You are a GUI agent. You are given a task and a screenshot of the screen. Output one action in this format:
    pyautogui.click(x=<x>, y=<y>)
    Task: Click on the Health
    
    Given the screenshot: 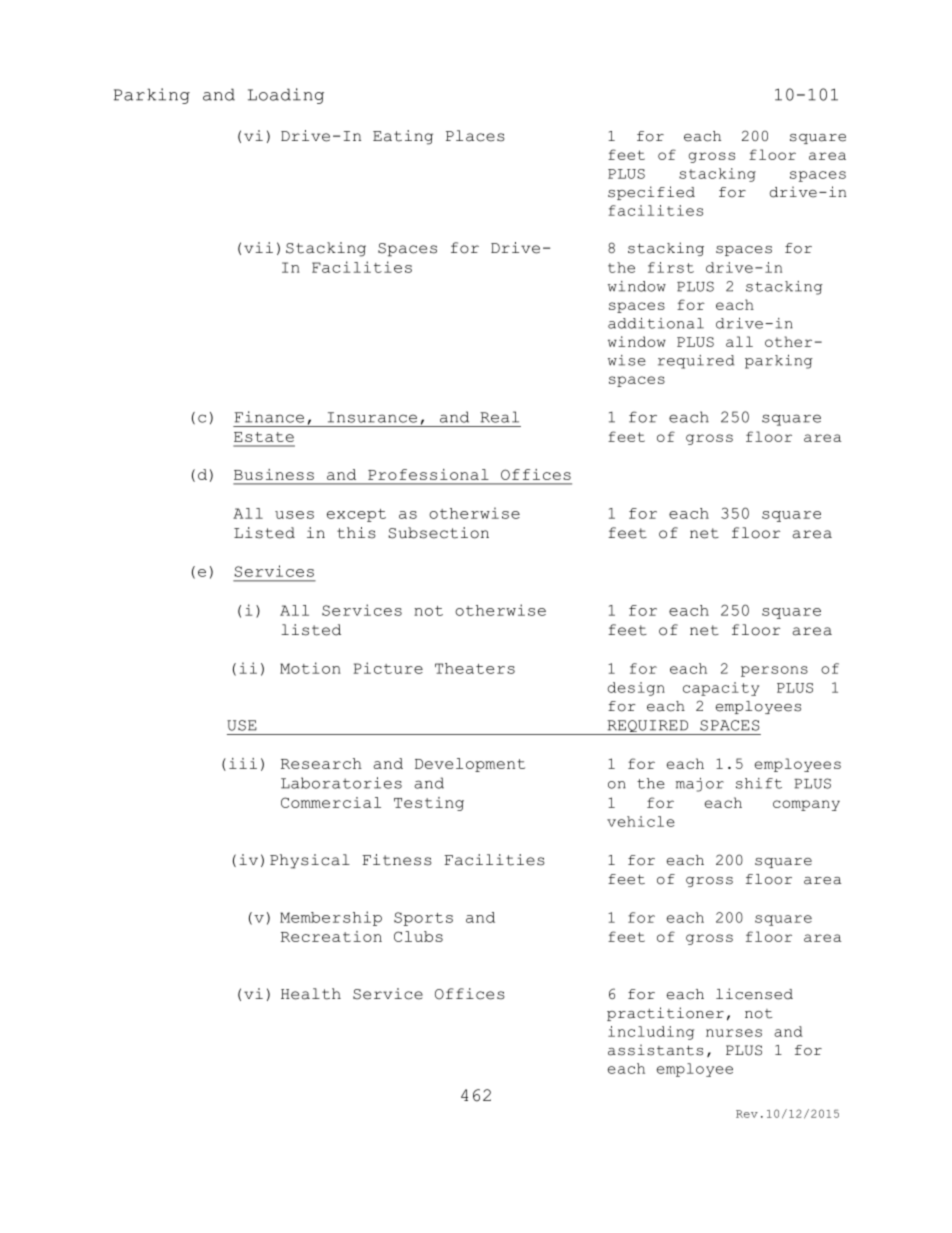 What is the action you would take?
    pyautogui.click(x=311, y=994)
